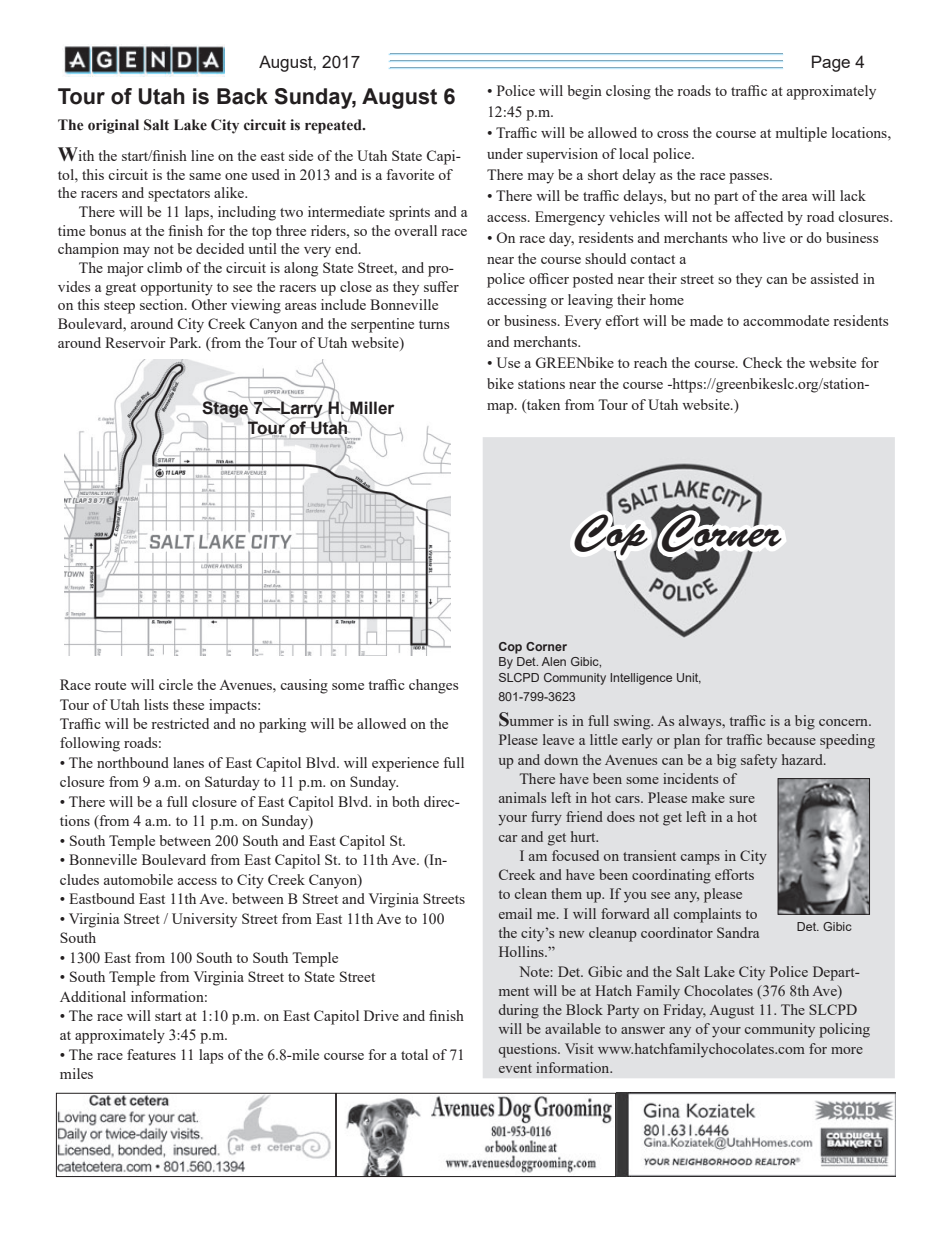 This screenshot has height=1233, width=952. What do you see at coordinates (433, 686) in the screenshot?
I see `changes` at bounding box center [433, 686].
